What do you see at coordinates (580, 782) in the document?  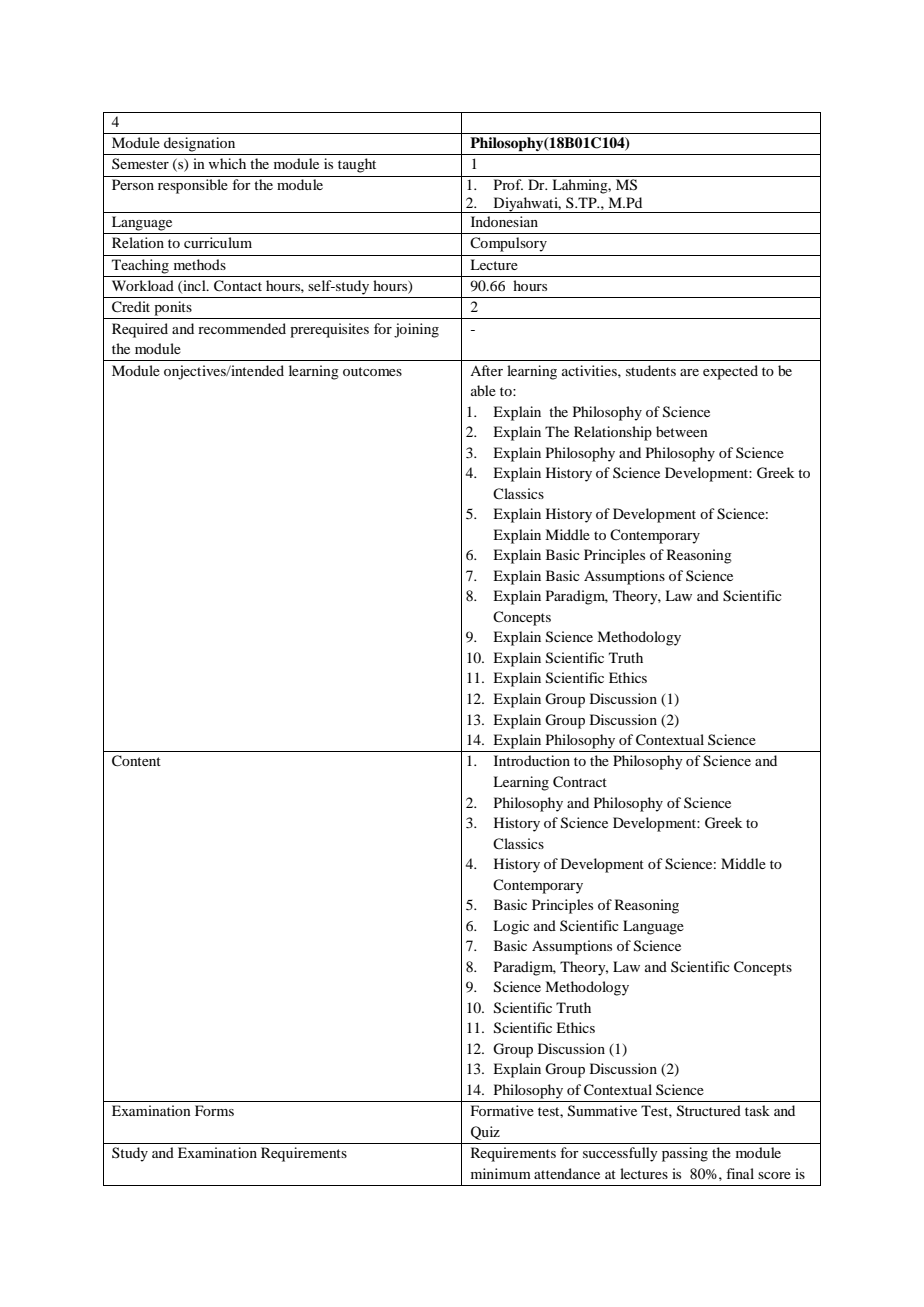 I see `Contract` at bounding box center [580, 782].
